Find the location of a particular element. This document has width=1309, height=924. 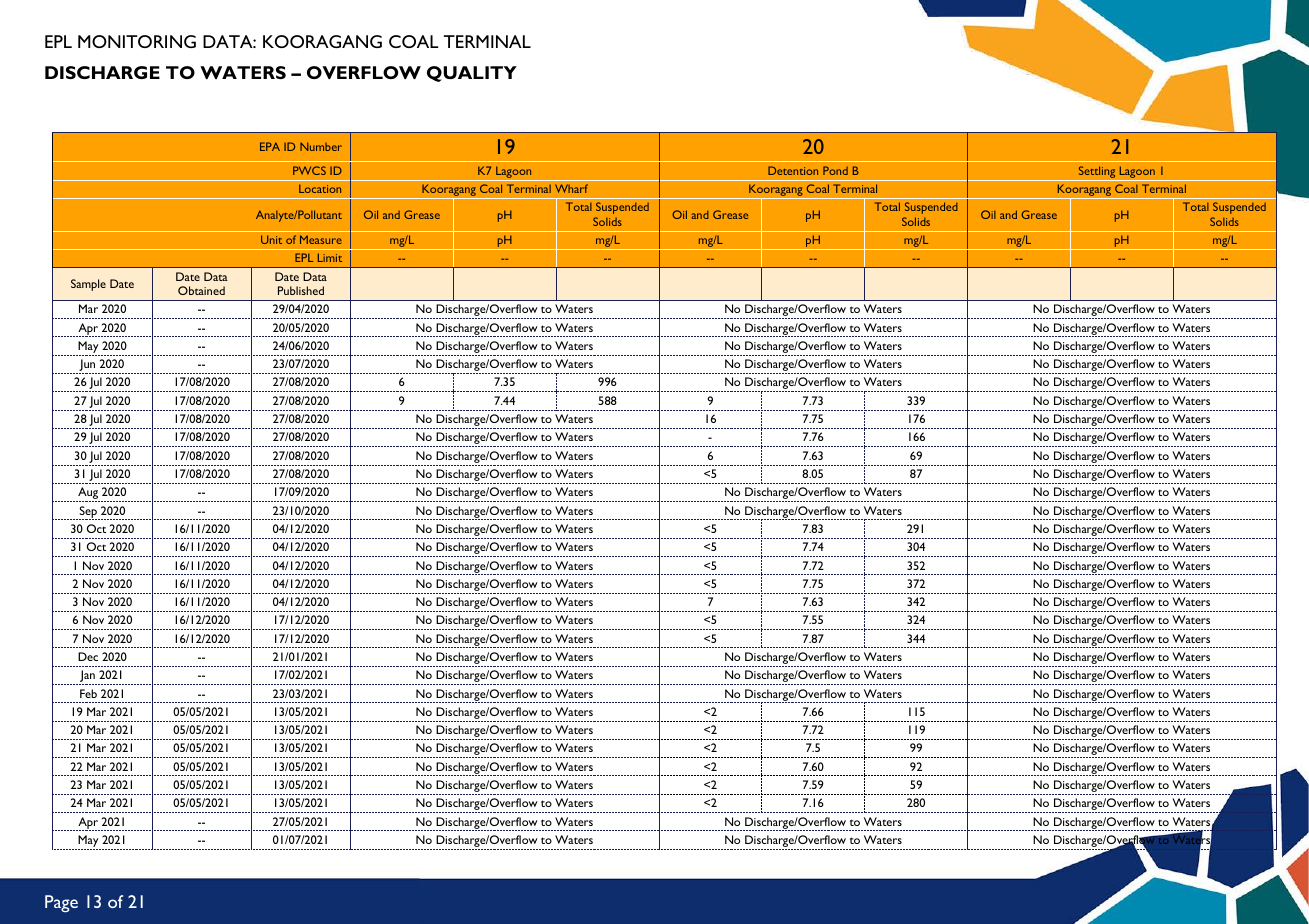

Feb is located at coordinates (88, 693).
